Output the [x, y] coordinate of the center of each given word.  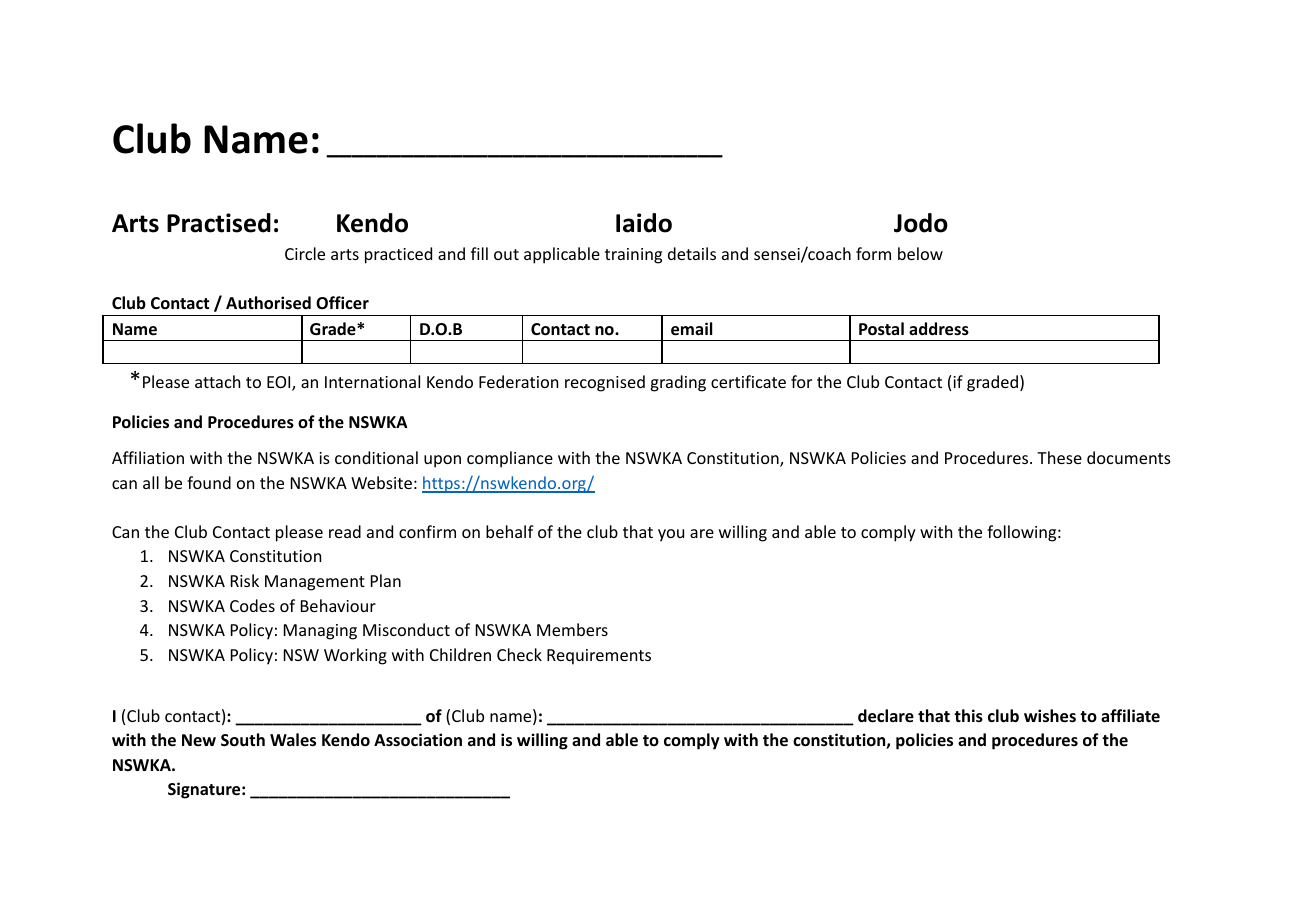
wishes [1050, 716]
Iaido [644, 223]
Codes [252, 605]
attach [217, 381]
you [671, 535]
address [939, 329]
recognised [605, 383]
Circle [305, 253]
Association [418, 740]
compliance [510, 459]
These [1059, 457]
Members [572, 629]
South [243, 739]
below [920, 253]
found [209, 482]
